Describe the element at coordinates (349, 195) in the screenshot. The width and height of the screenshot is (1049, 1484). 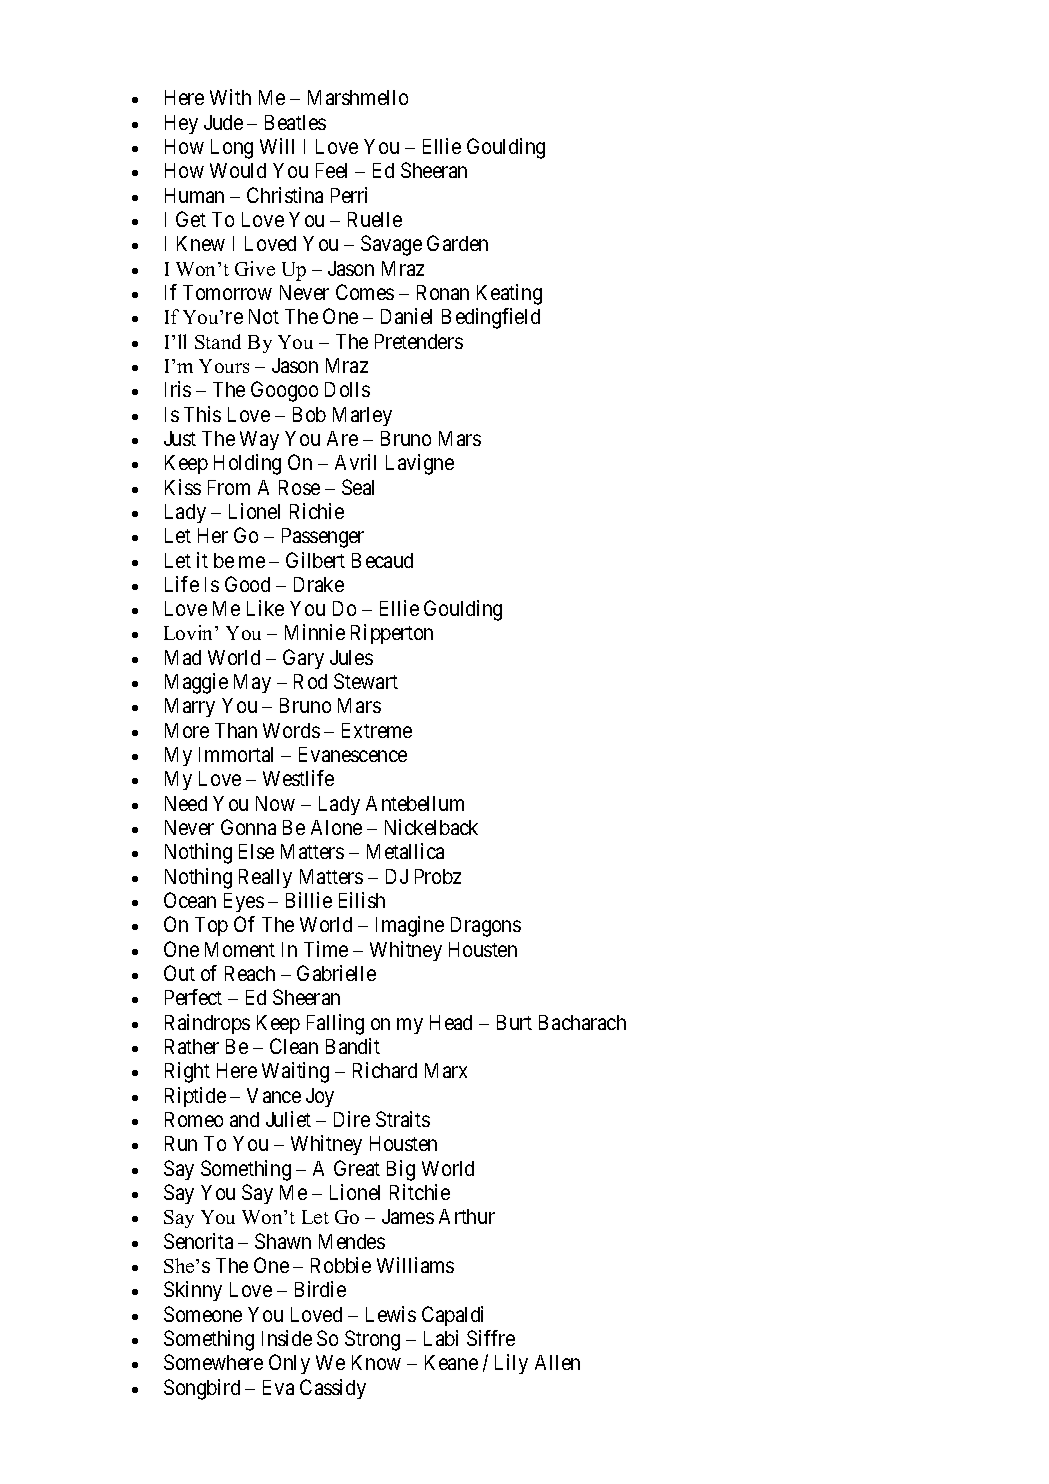
I see `Perri` at that location.
